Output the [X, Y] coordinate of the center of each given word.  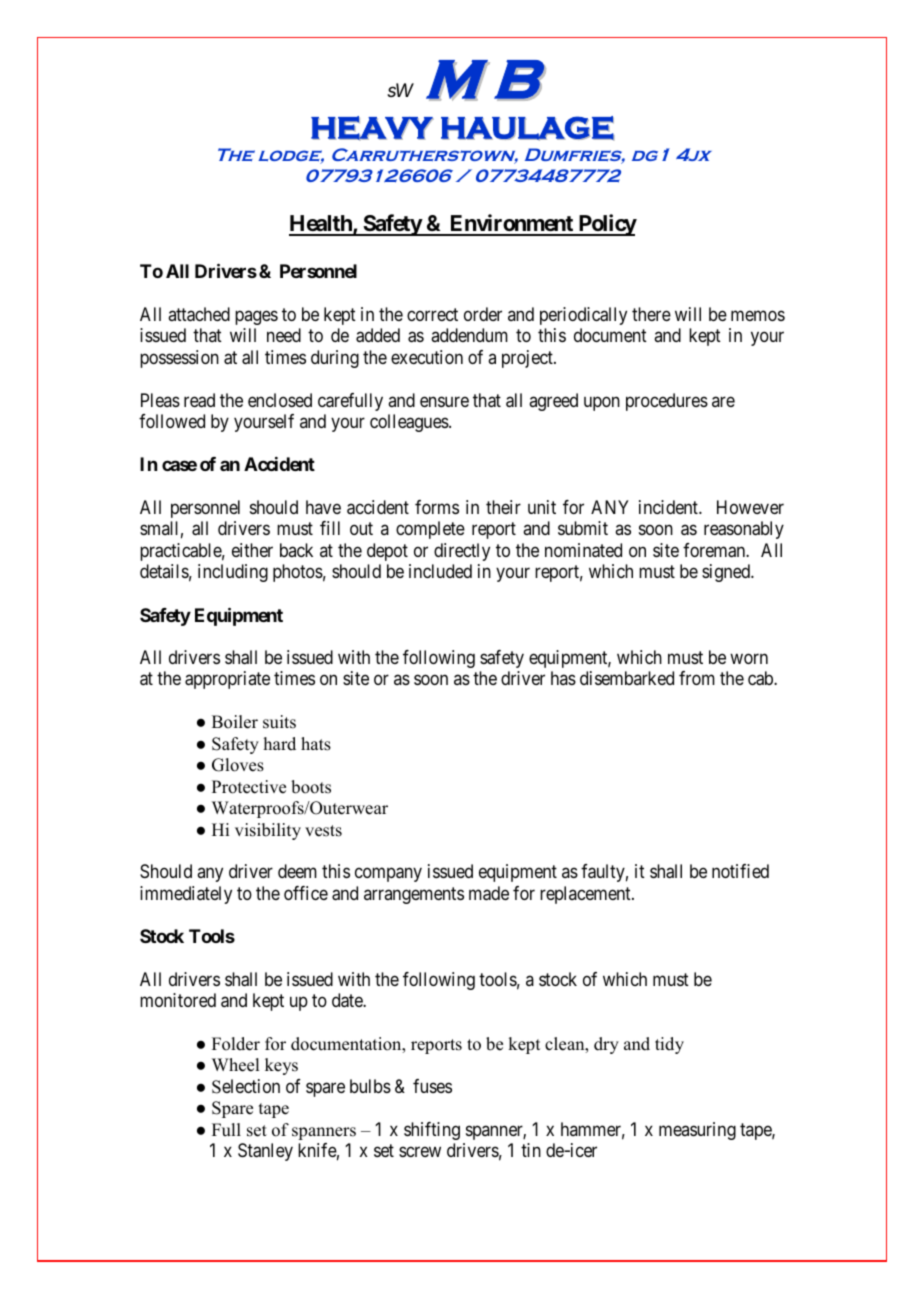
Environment [511, 224]
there [651, 314]
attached [199, 314]
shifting [432, 1131]
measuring [697, 1131]
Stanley [265, 1152]
